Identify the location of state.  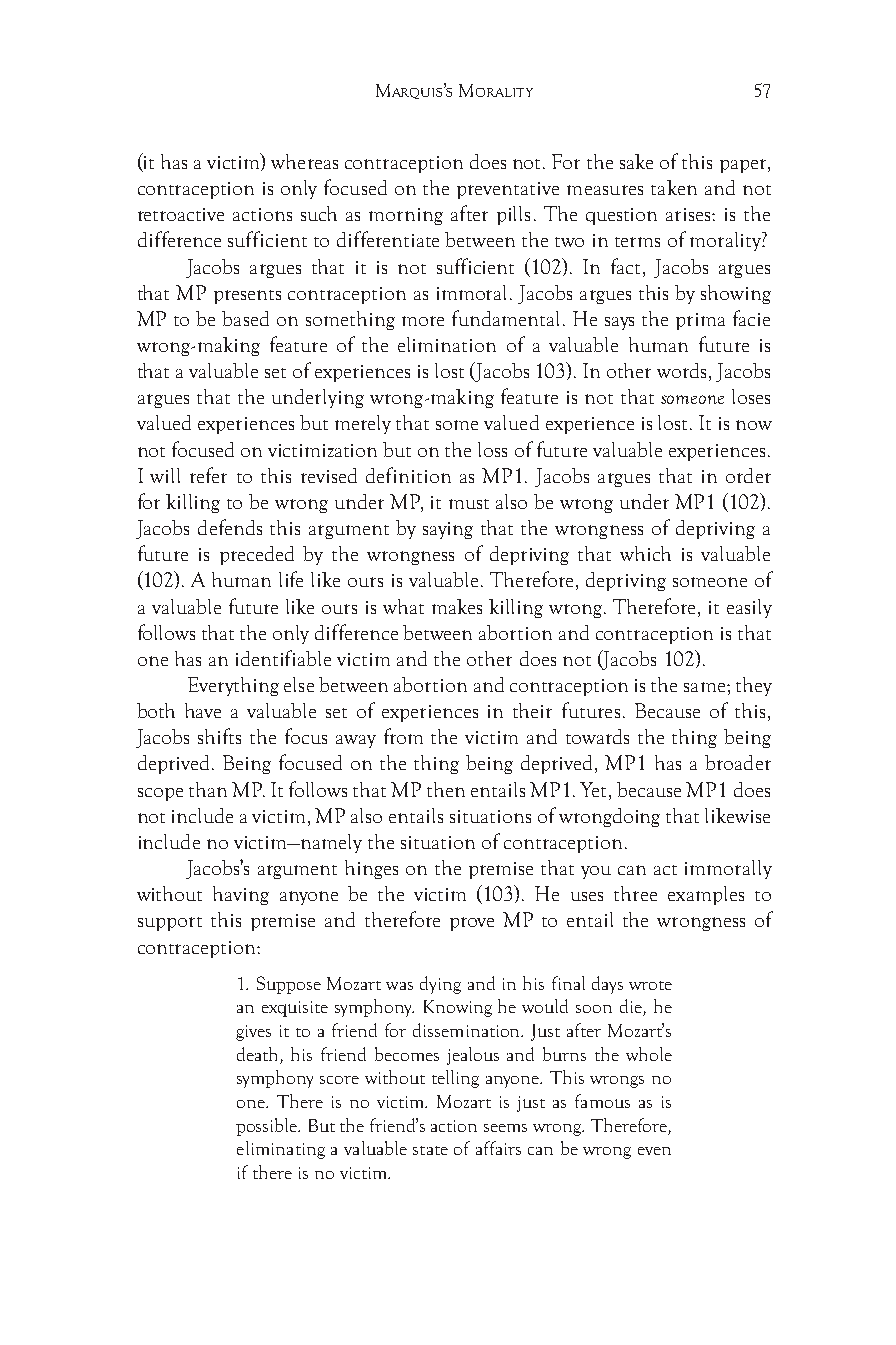
(430, 1150).
